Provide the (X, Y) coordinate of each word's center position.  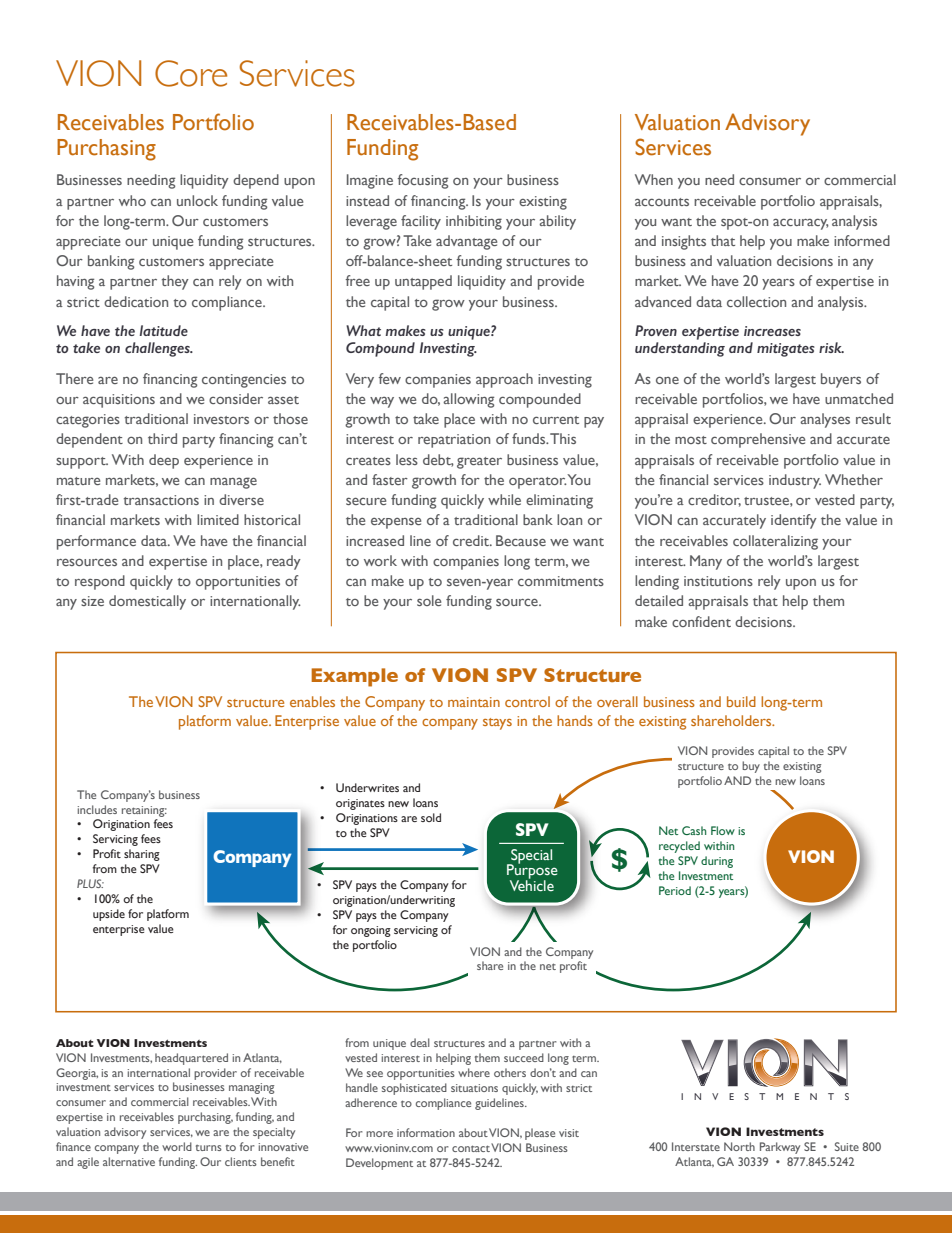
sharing (142, 855)
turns (209, 1148)
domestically (147, 602)
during (717, 862)
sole (429, 600)
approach (504, 380)
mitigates (786, 350)
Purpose (532, 872)
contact (471, 1148)
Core (191, 73)
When (654, 179)
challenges (158, 349)
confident (701, 621)
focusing (423, 181)
